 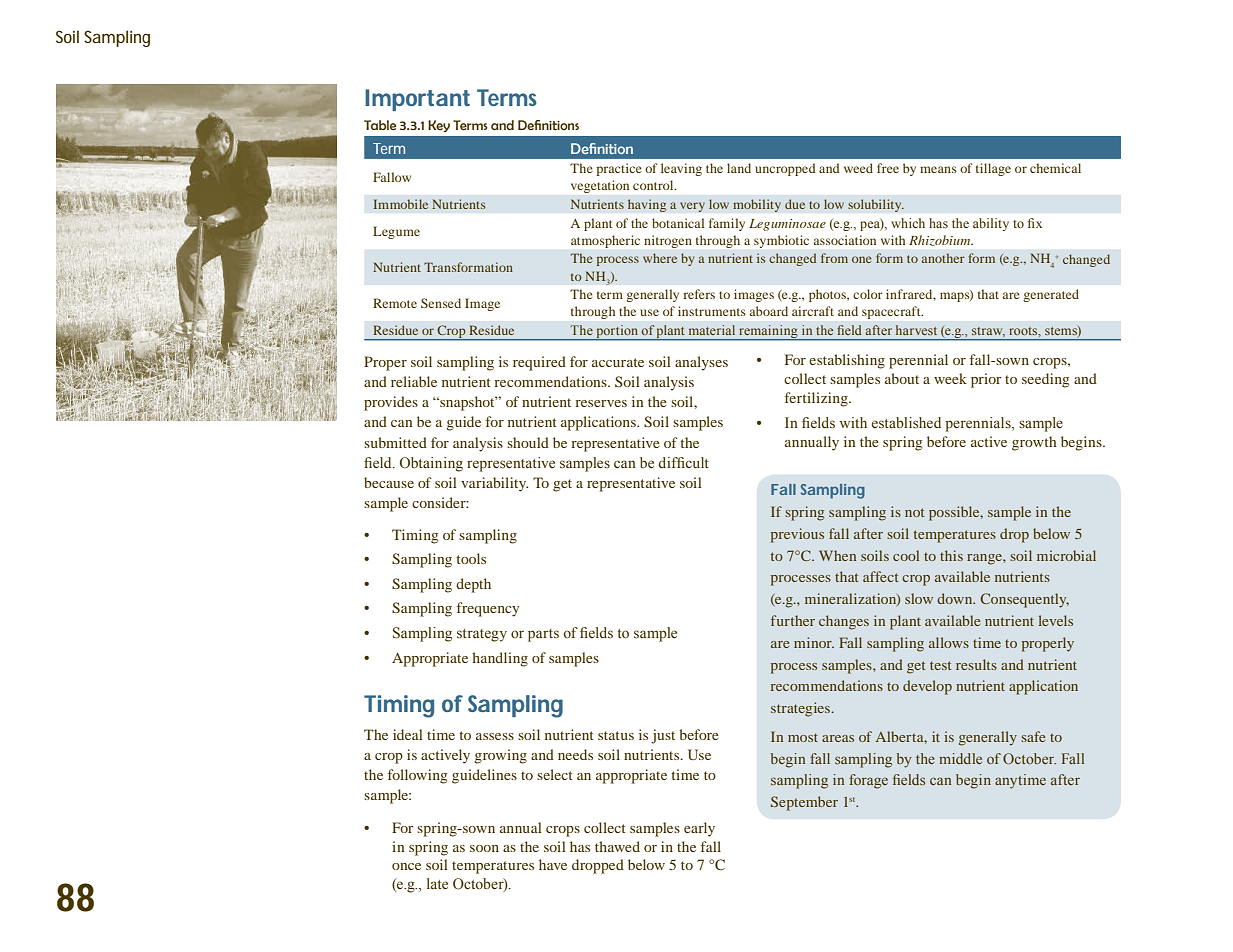 I want to click on early, so click(x=699, y=829).
